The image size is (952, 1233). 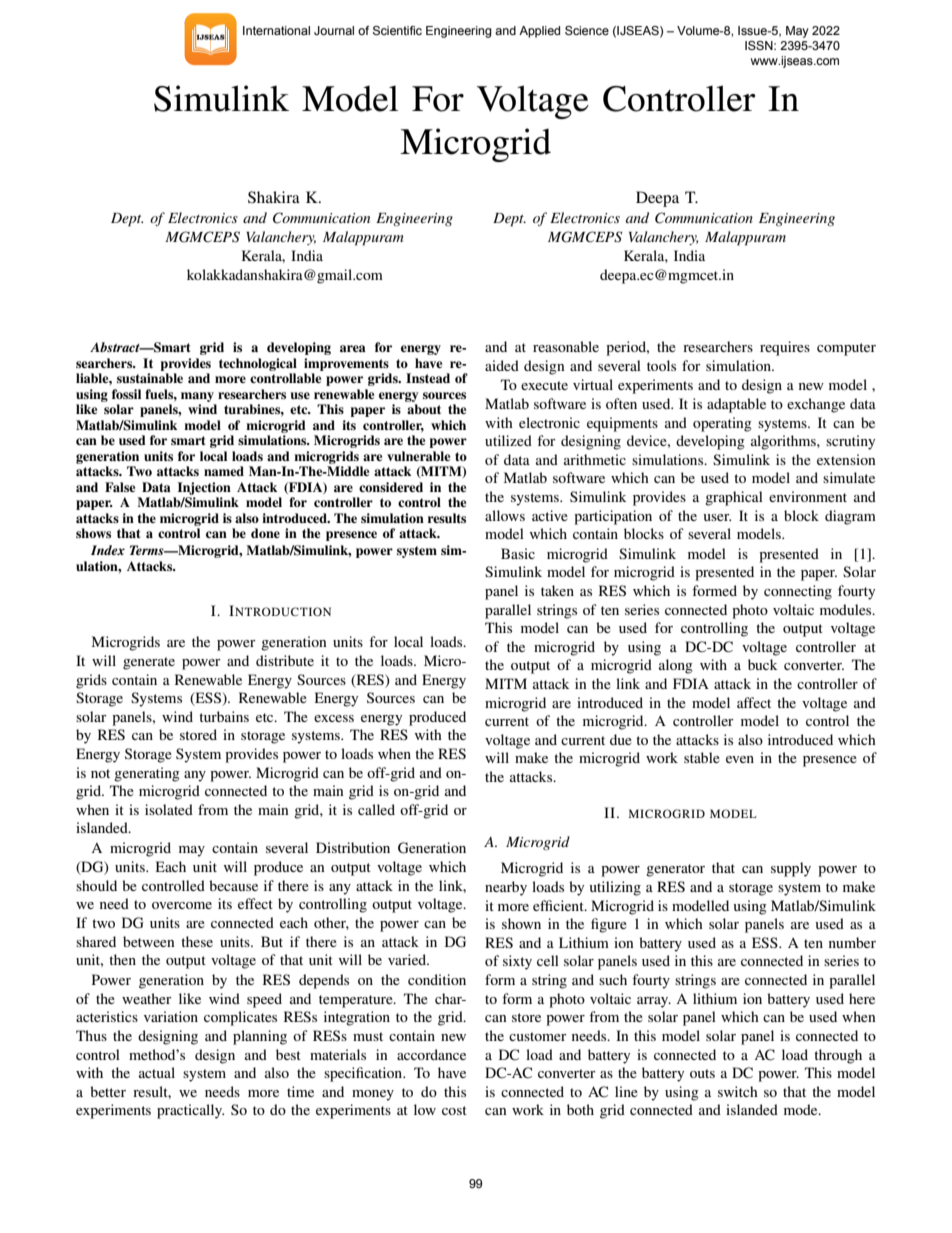 I want to click on Basic, so click(x=518, y=553).
